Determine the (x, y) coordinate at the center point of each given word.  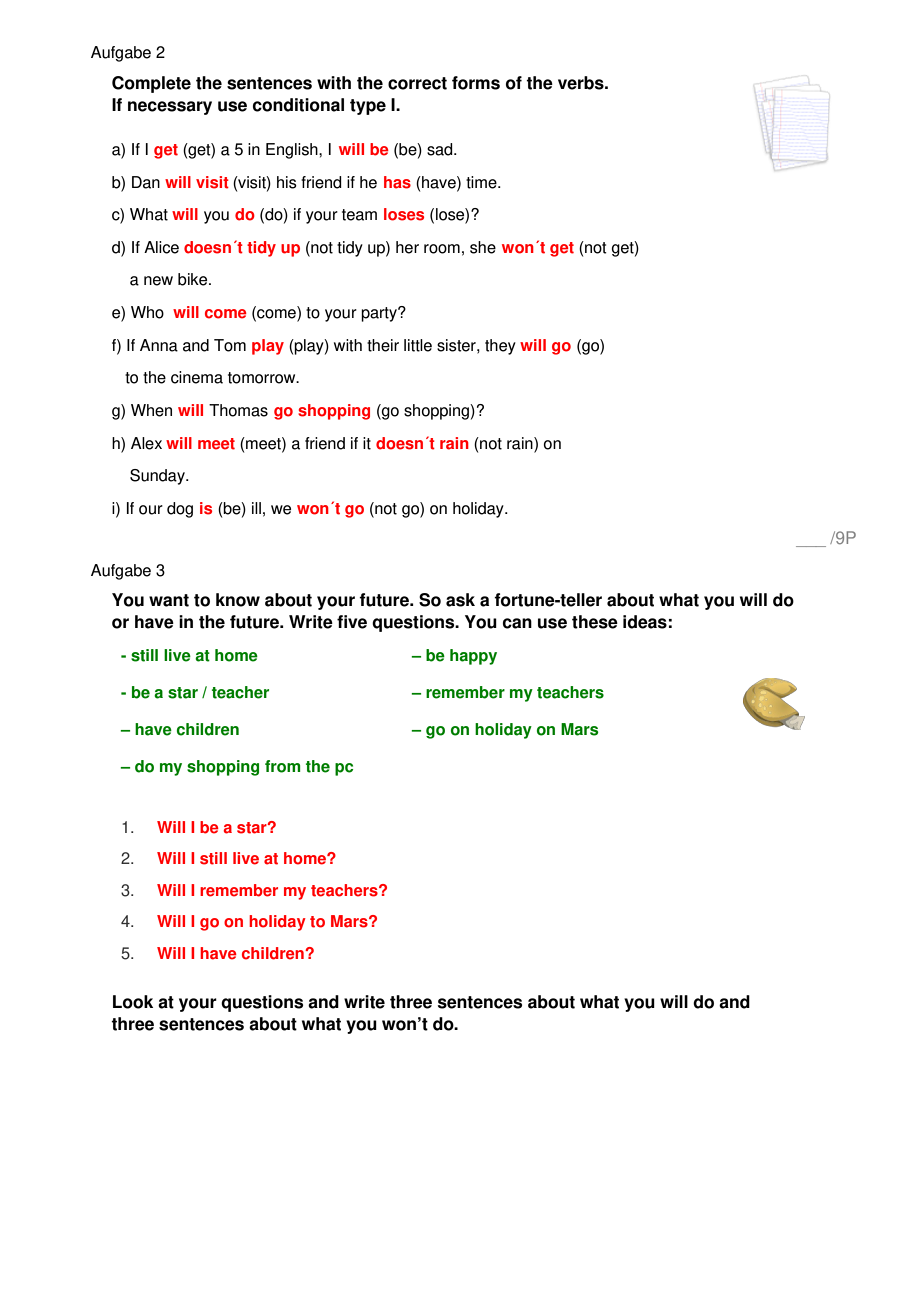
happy (473, 657)
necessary (170, 108)
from (282, 766)
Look (133, 1002)
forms (476, 83)
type (368, 107)
